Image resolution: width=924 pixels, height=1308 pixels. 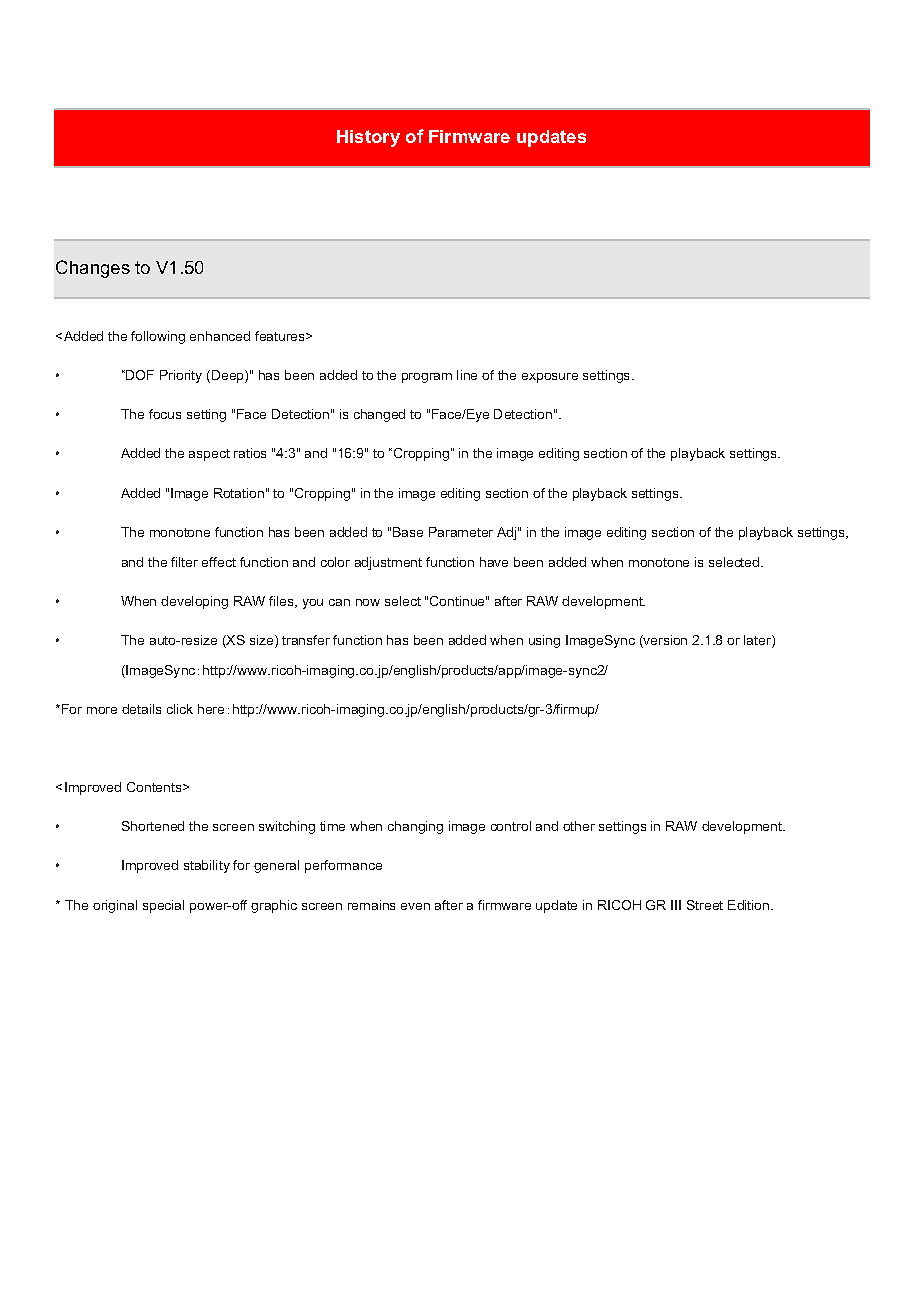 I want to click on developing, so click(x=194, y=602).
